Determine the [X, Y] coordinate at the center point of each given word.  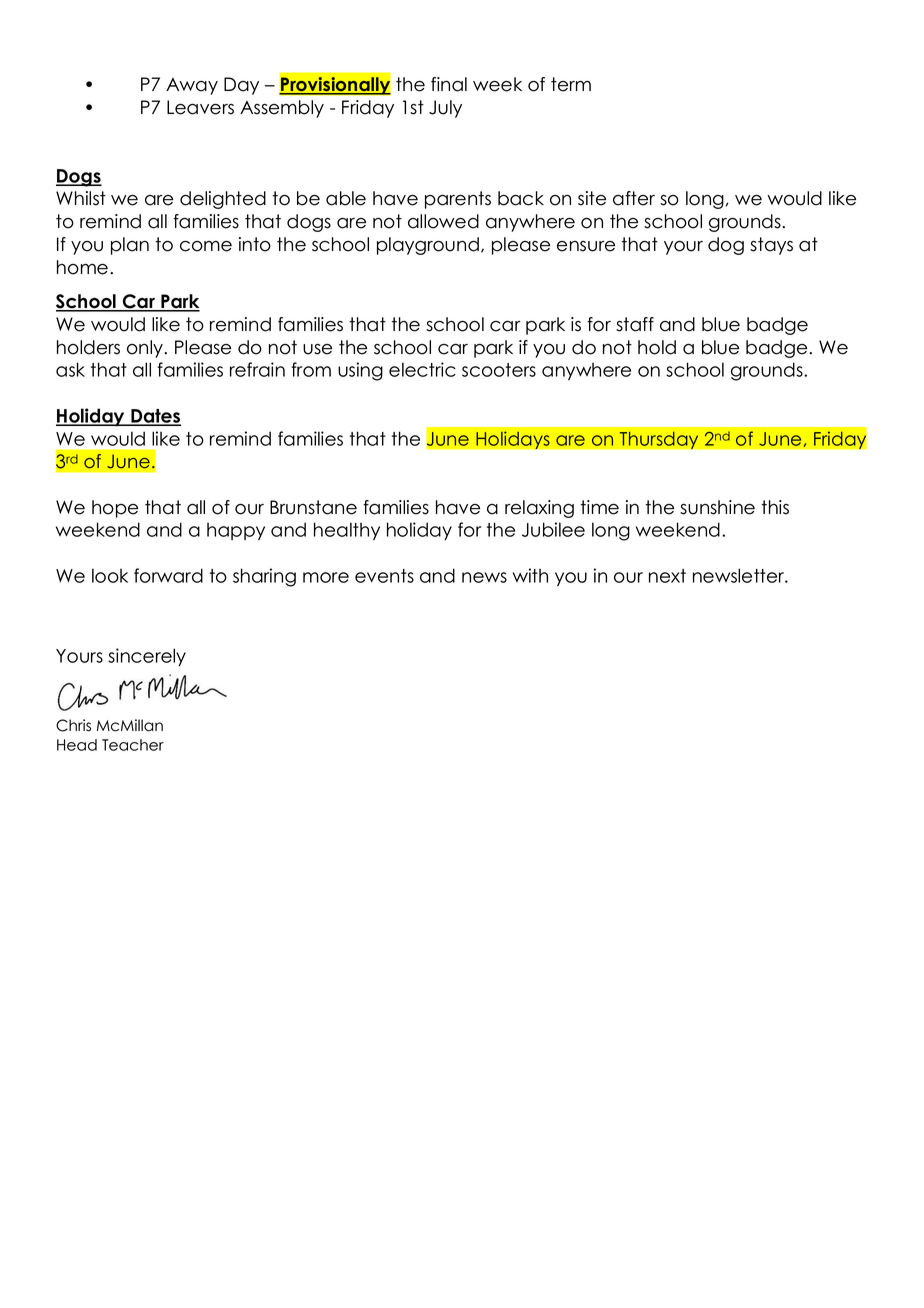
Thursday [659, 440]
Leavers [200, 107]
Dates [155, 417]
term [571, 84]
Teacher [133, 745]
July [445, 109]
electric [422, 369]
